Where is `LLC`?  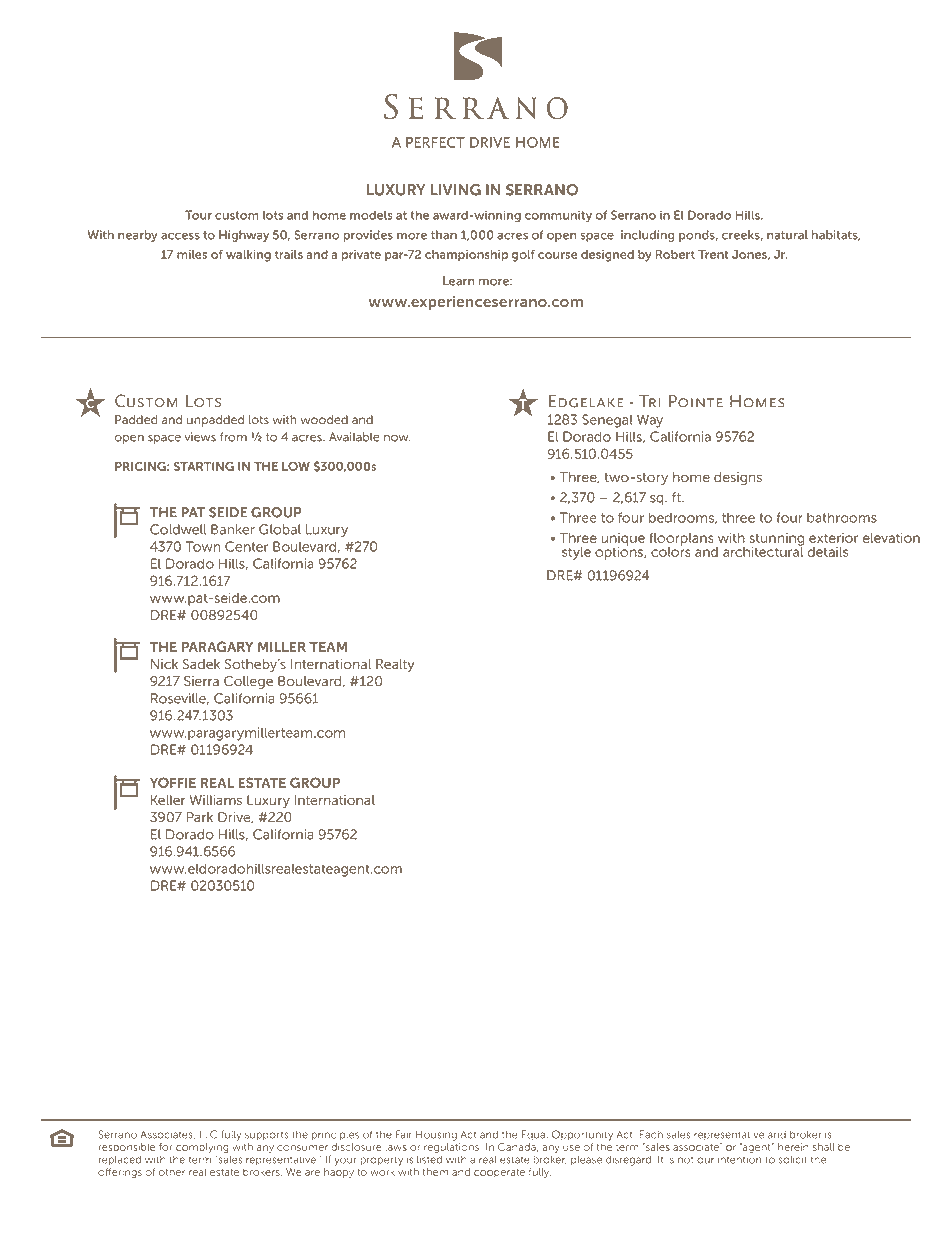
LLC is located at coordinates (208, 1134).
